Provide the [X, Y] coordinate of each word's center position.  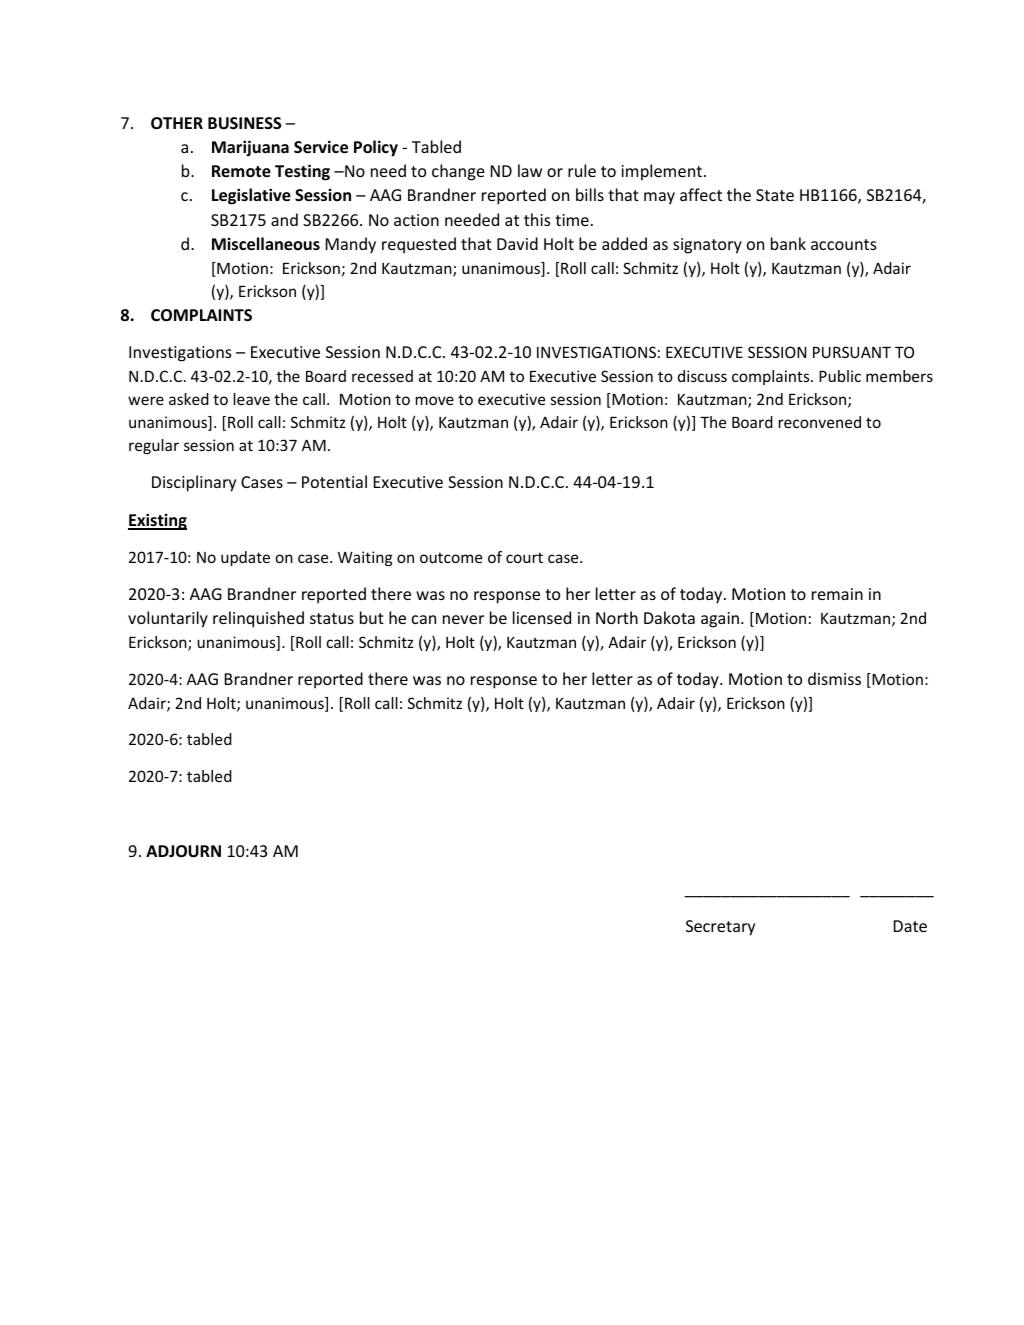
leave [252, 399]
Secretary [720, 928]
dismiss [834, 678]
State [775, 195]
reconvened [820, 422]
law [530, 170]
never [463, 619]
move [435, 400]
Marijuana [250, 148]
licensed [542, 617]
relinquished [258, 619]
